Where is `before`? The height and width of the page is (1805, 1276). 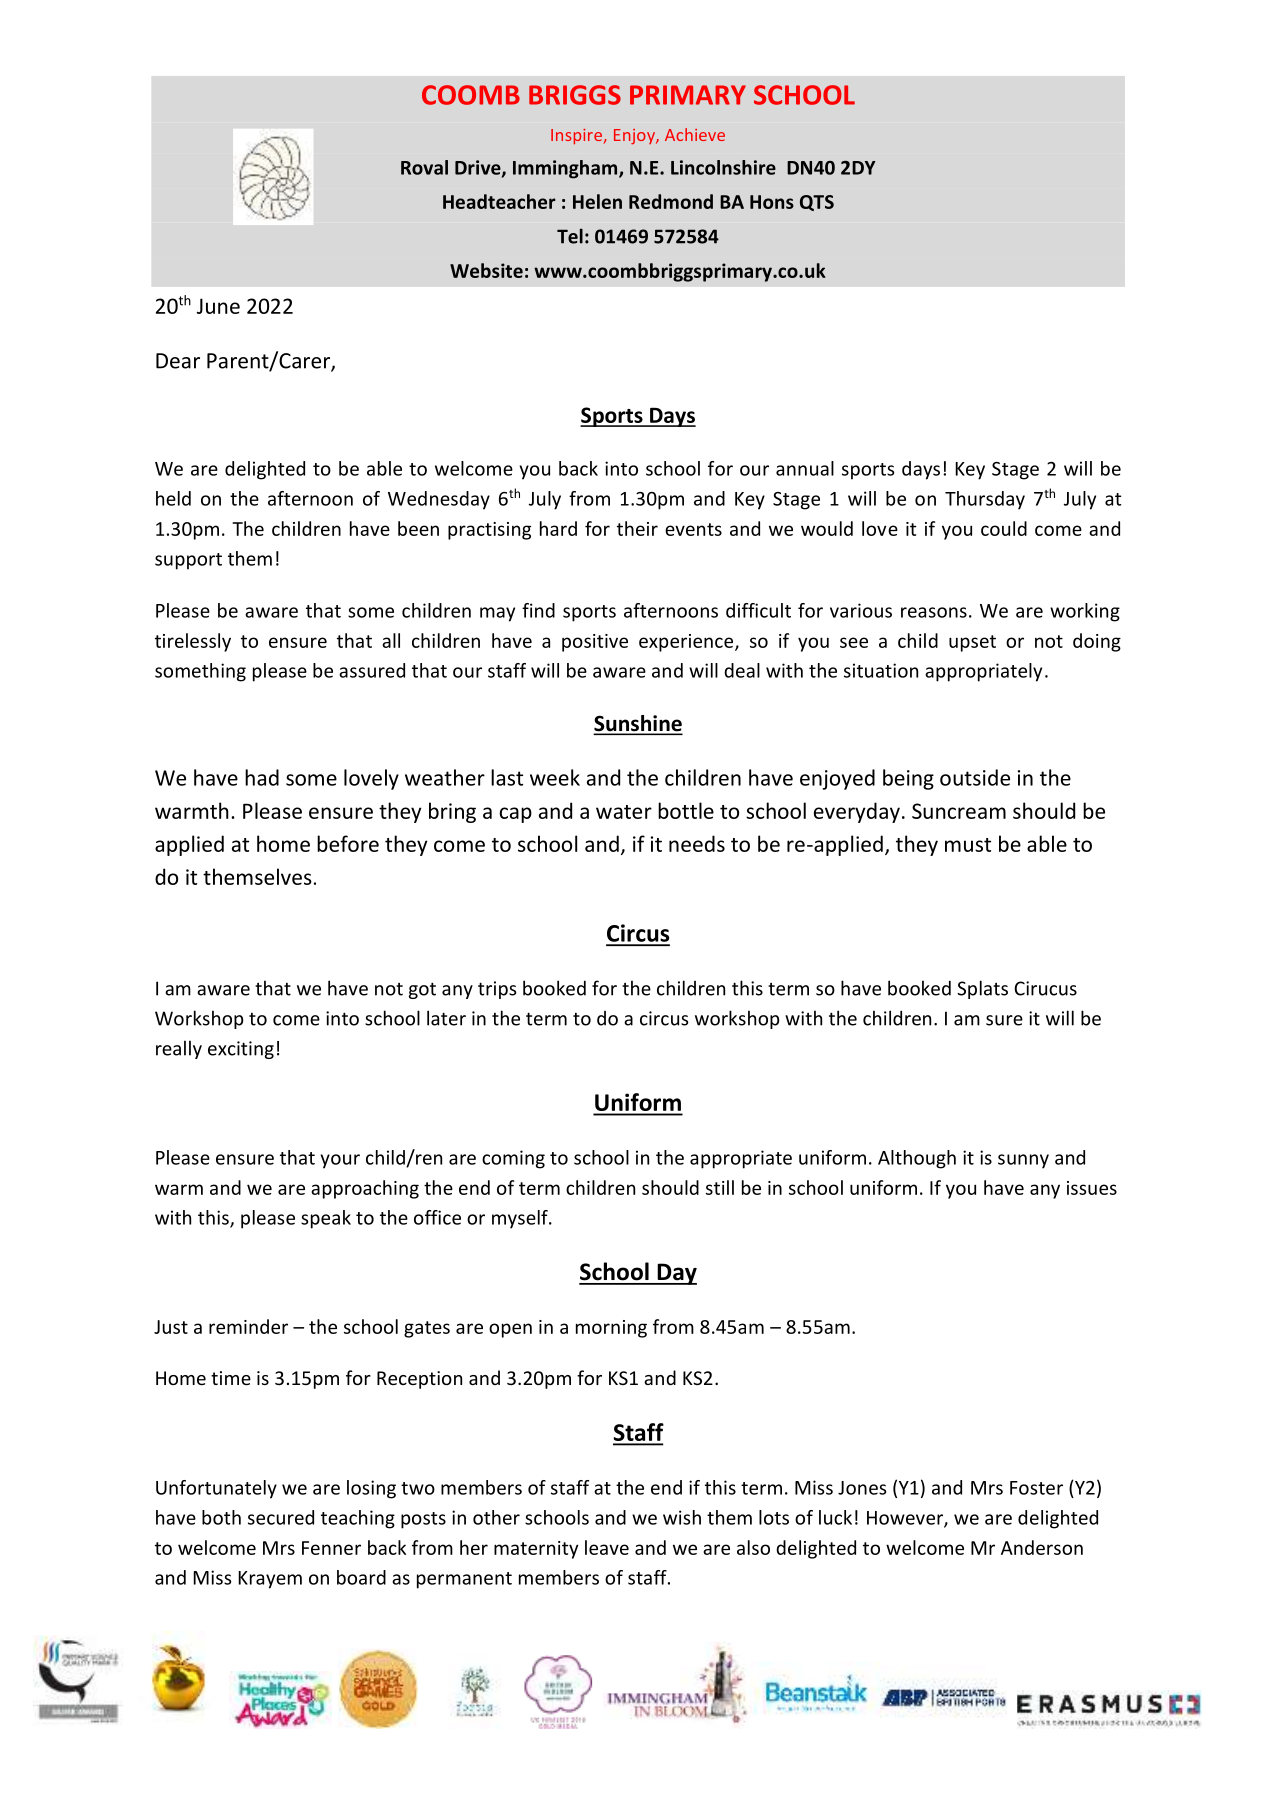
before is located at coordinates (348, 843).
